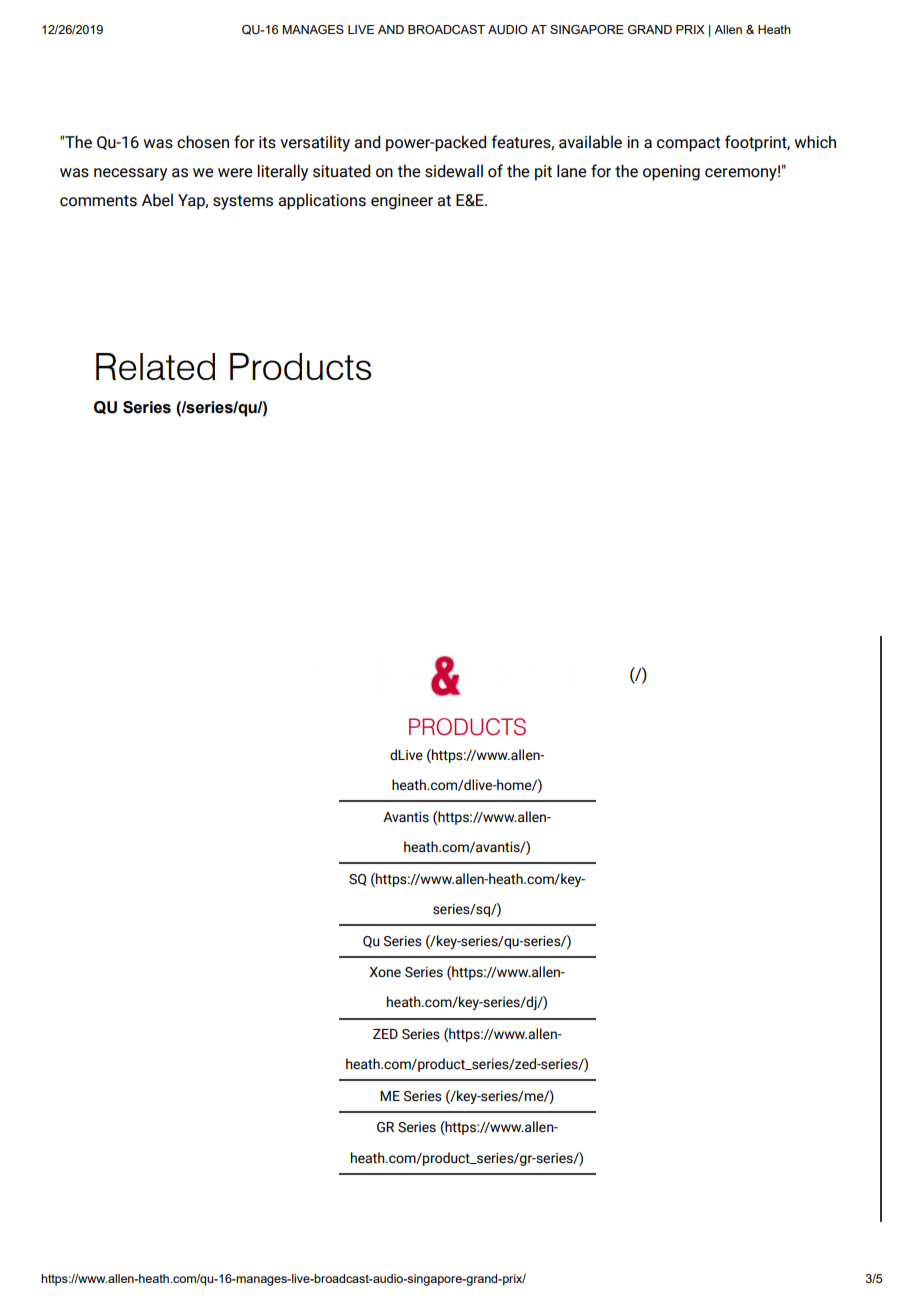  Describe the element at coordinates (155, 366) in the screenshot. I see `Related` at that location.
